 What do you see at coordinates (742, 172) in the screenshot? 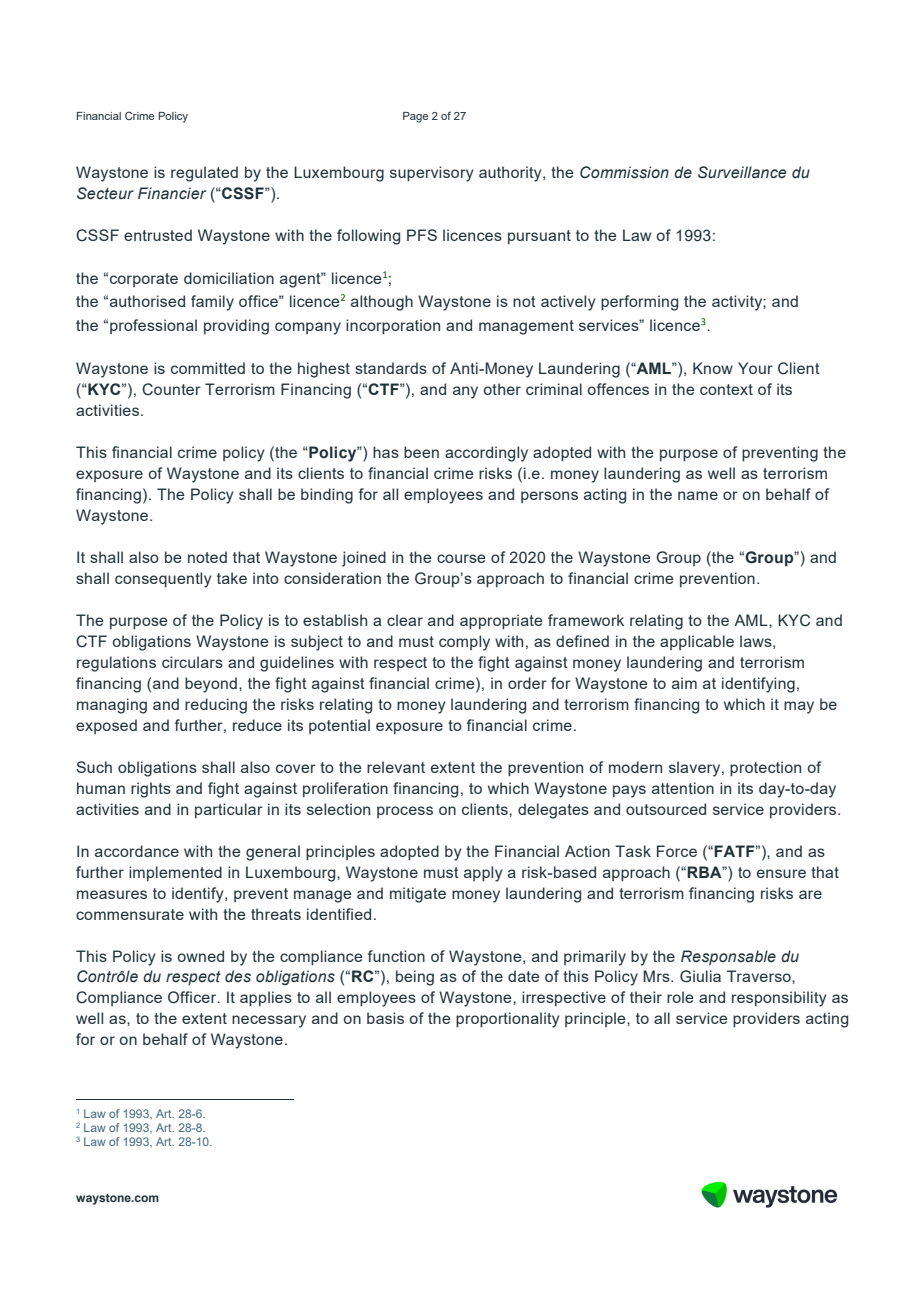
I see `Surveillance` at bounding box center [742, 172].
